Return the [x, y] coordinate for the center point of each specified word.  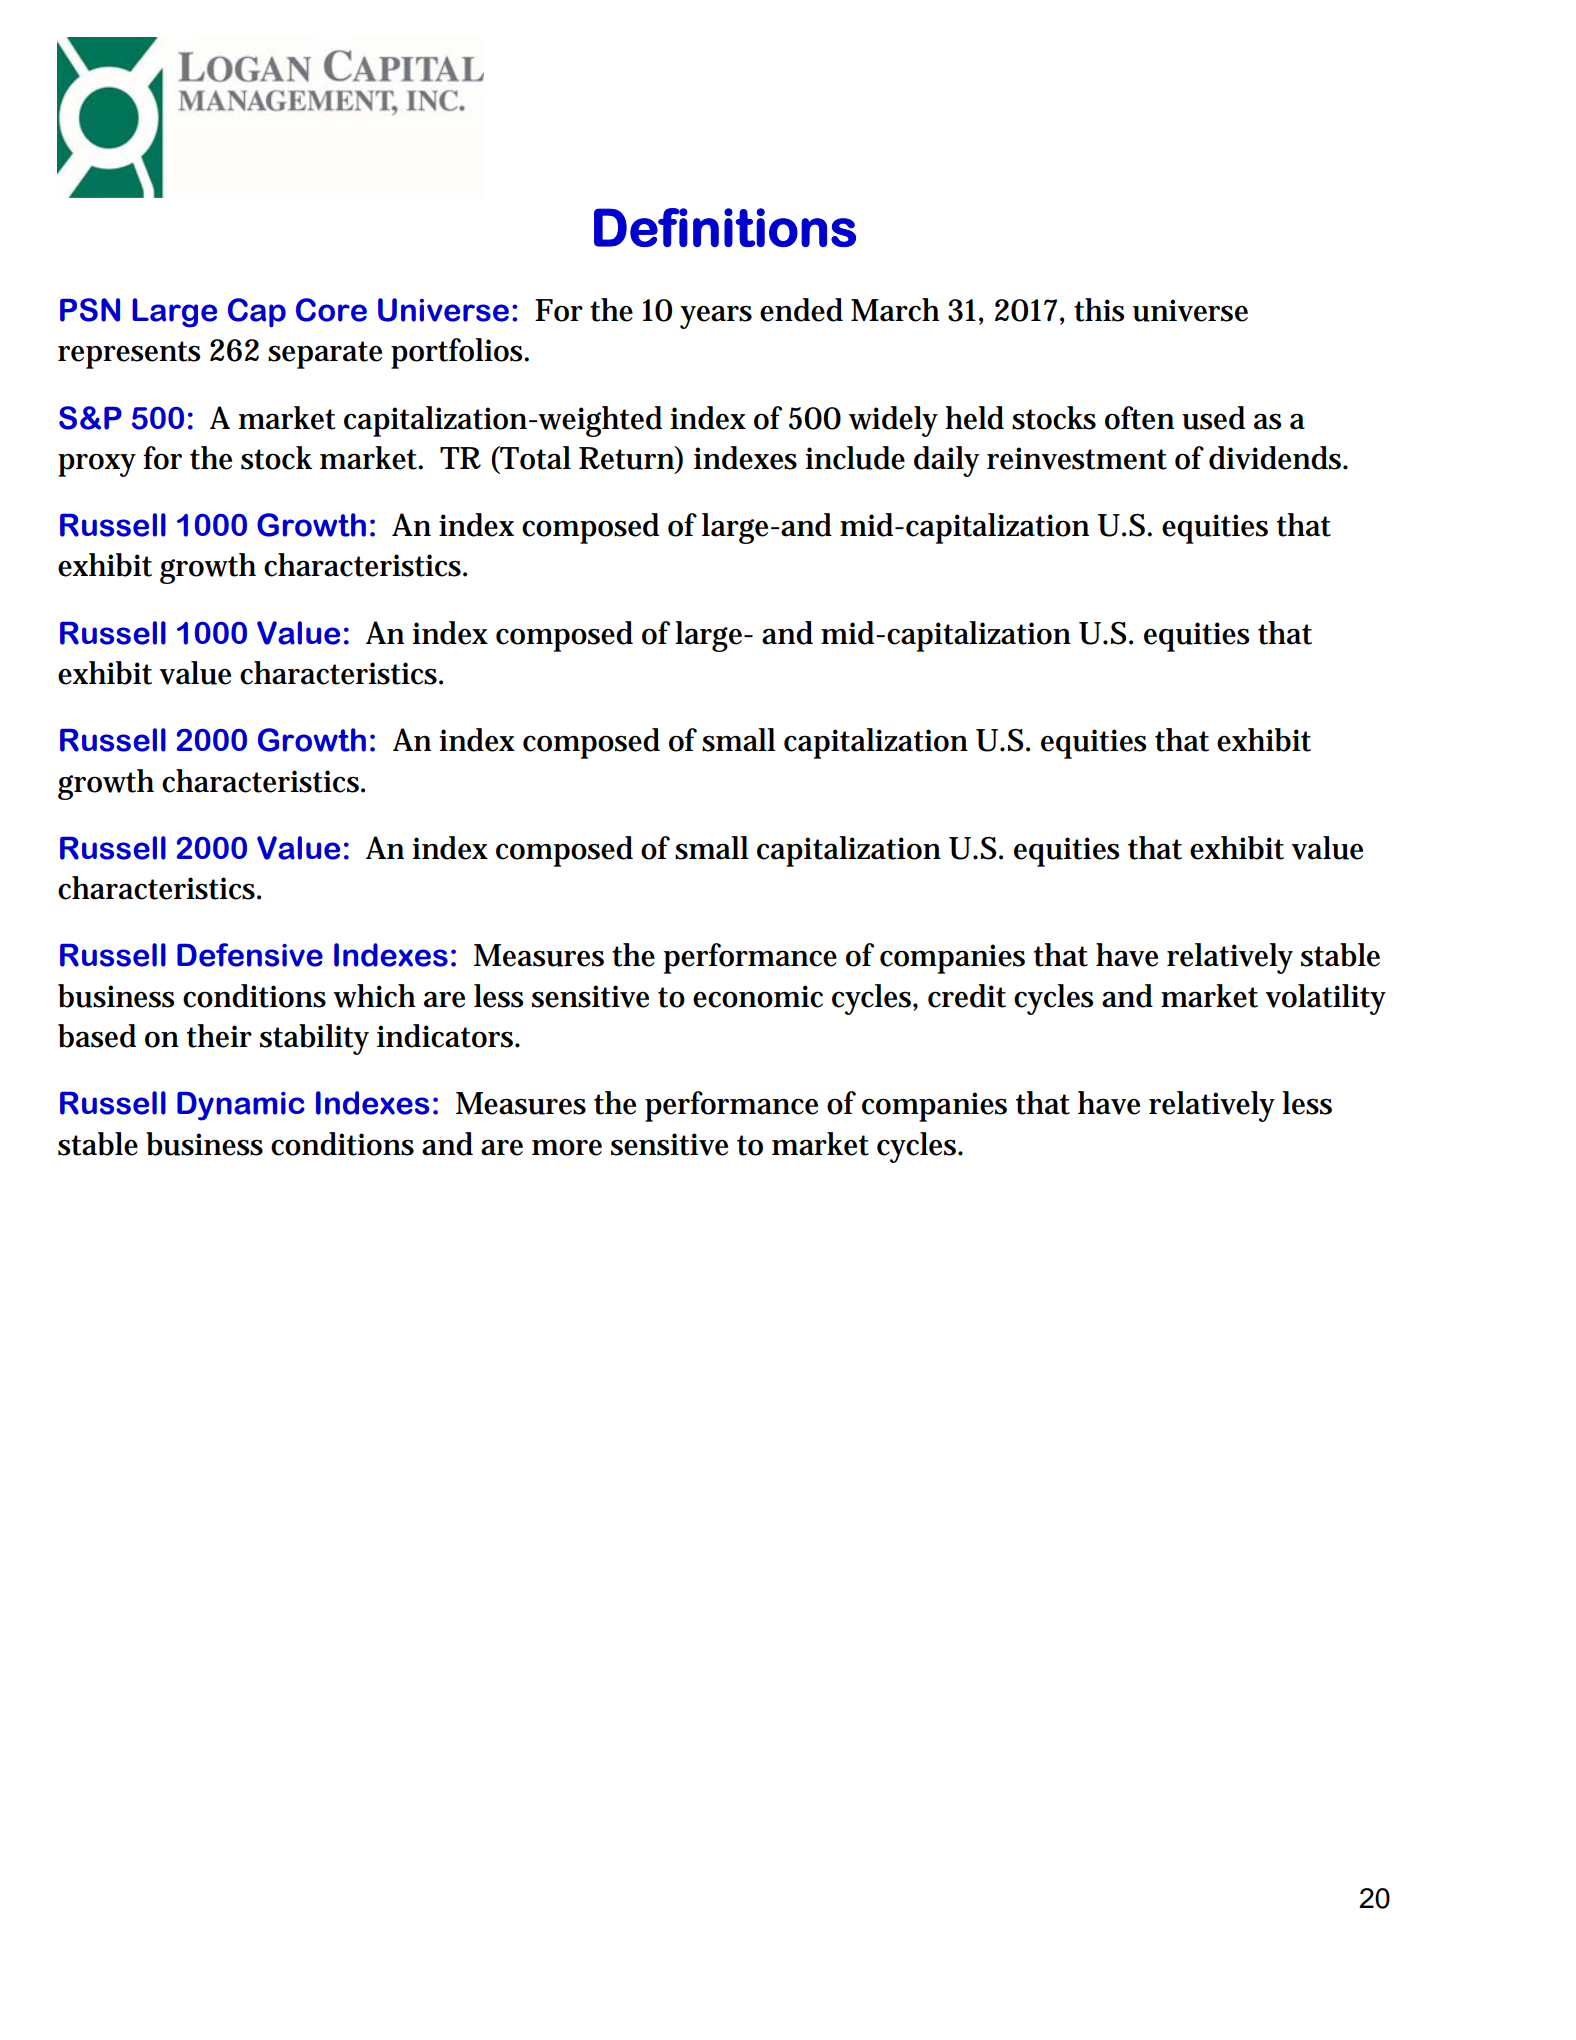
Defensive [250, 955]
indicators [447, 1036]
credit [967, 996]
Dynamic [241, 1106]
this [1099, 310]
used [1213, 418]
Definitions [725, 227]
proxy [97, 465]
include [855, 458]
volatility [1325, 999]
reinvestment [1077, 458]
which [374, 996]
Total [534, 459]
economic [758, 996]
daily [946, 461]
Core [331, 310]
